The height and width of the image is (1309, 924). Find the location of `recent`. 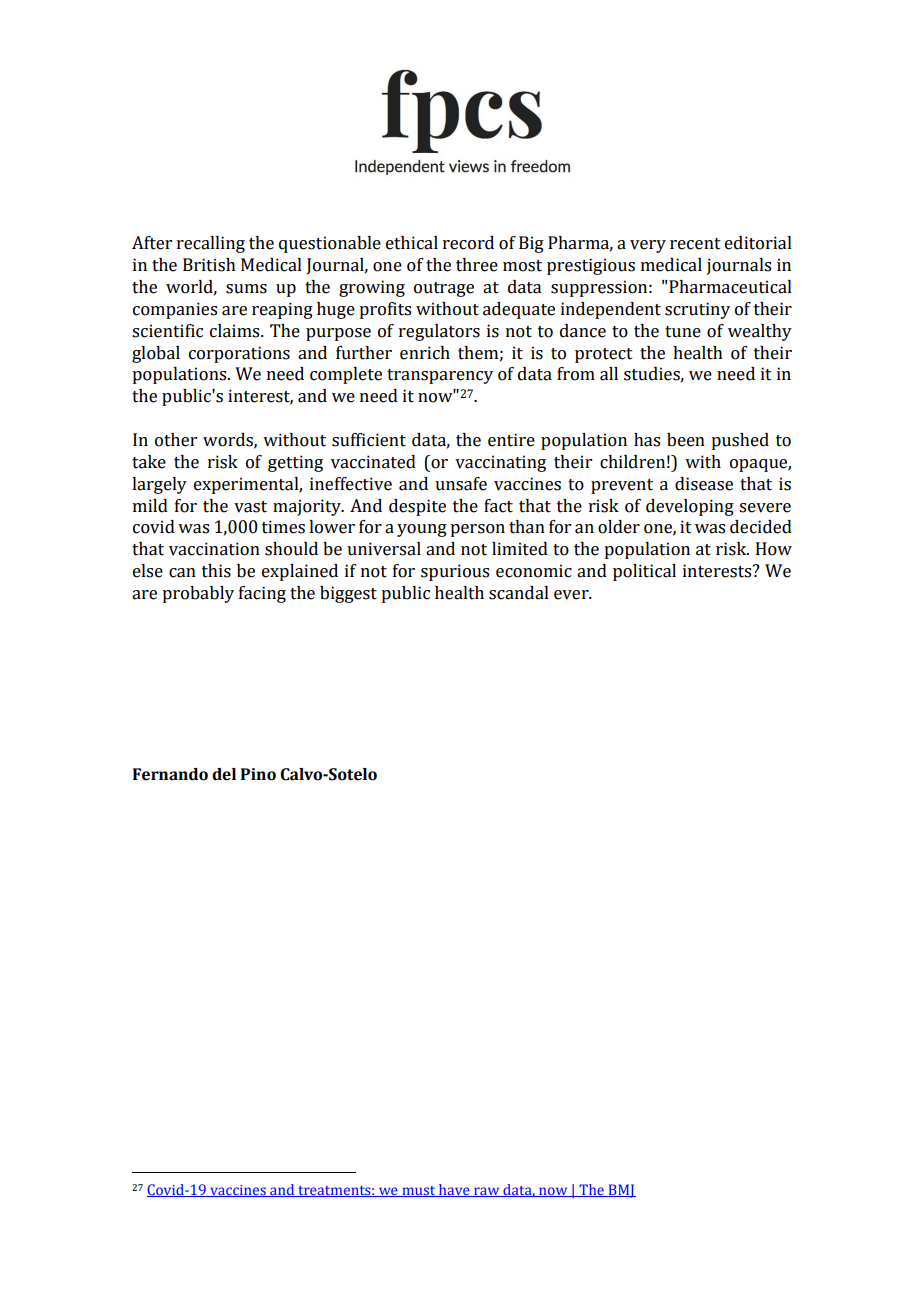

recent is located at coordinates (695, 244).
